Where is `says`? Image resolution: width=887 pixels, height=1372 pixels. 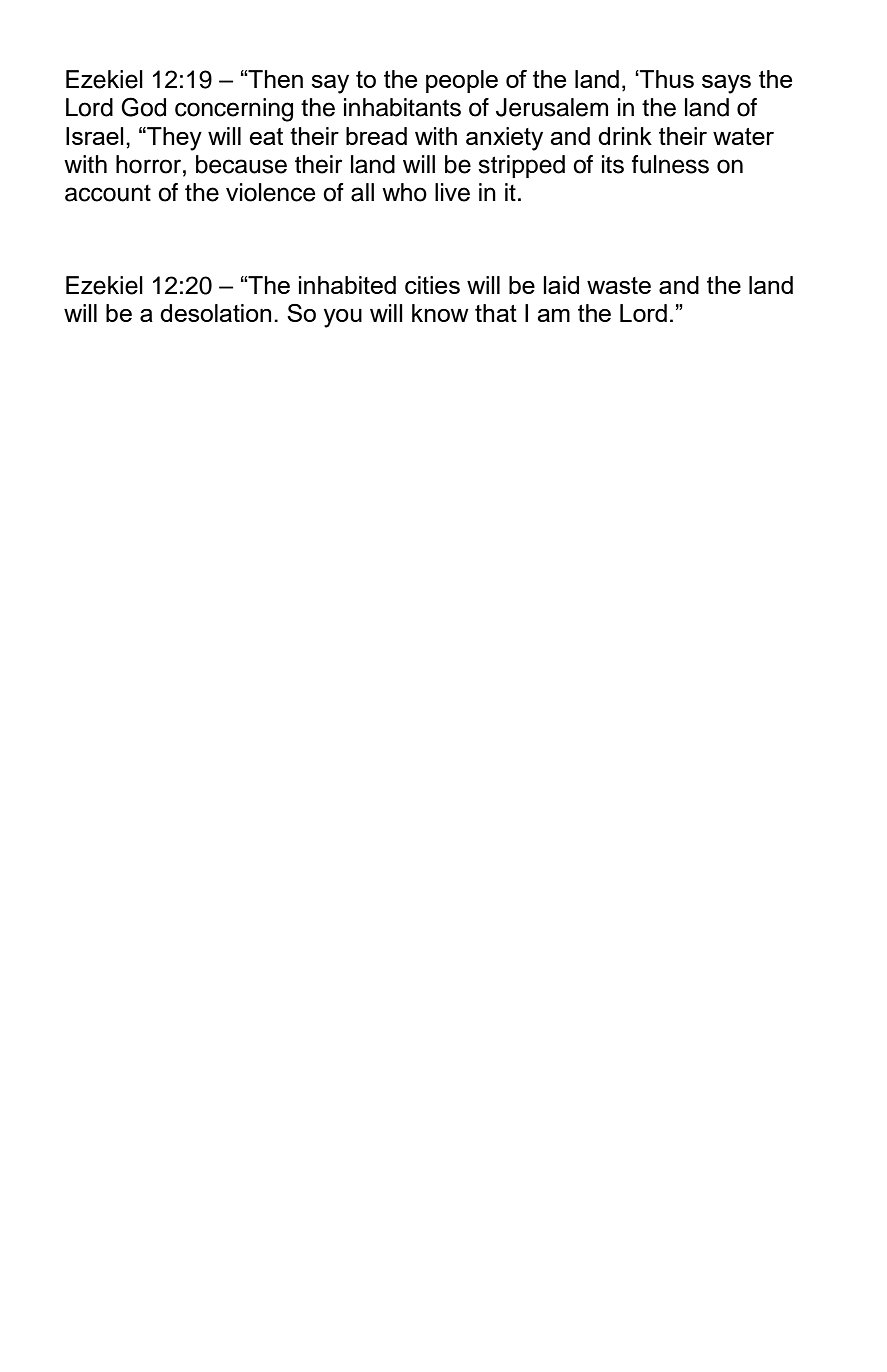 says is located at coordinates (726, 84).
